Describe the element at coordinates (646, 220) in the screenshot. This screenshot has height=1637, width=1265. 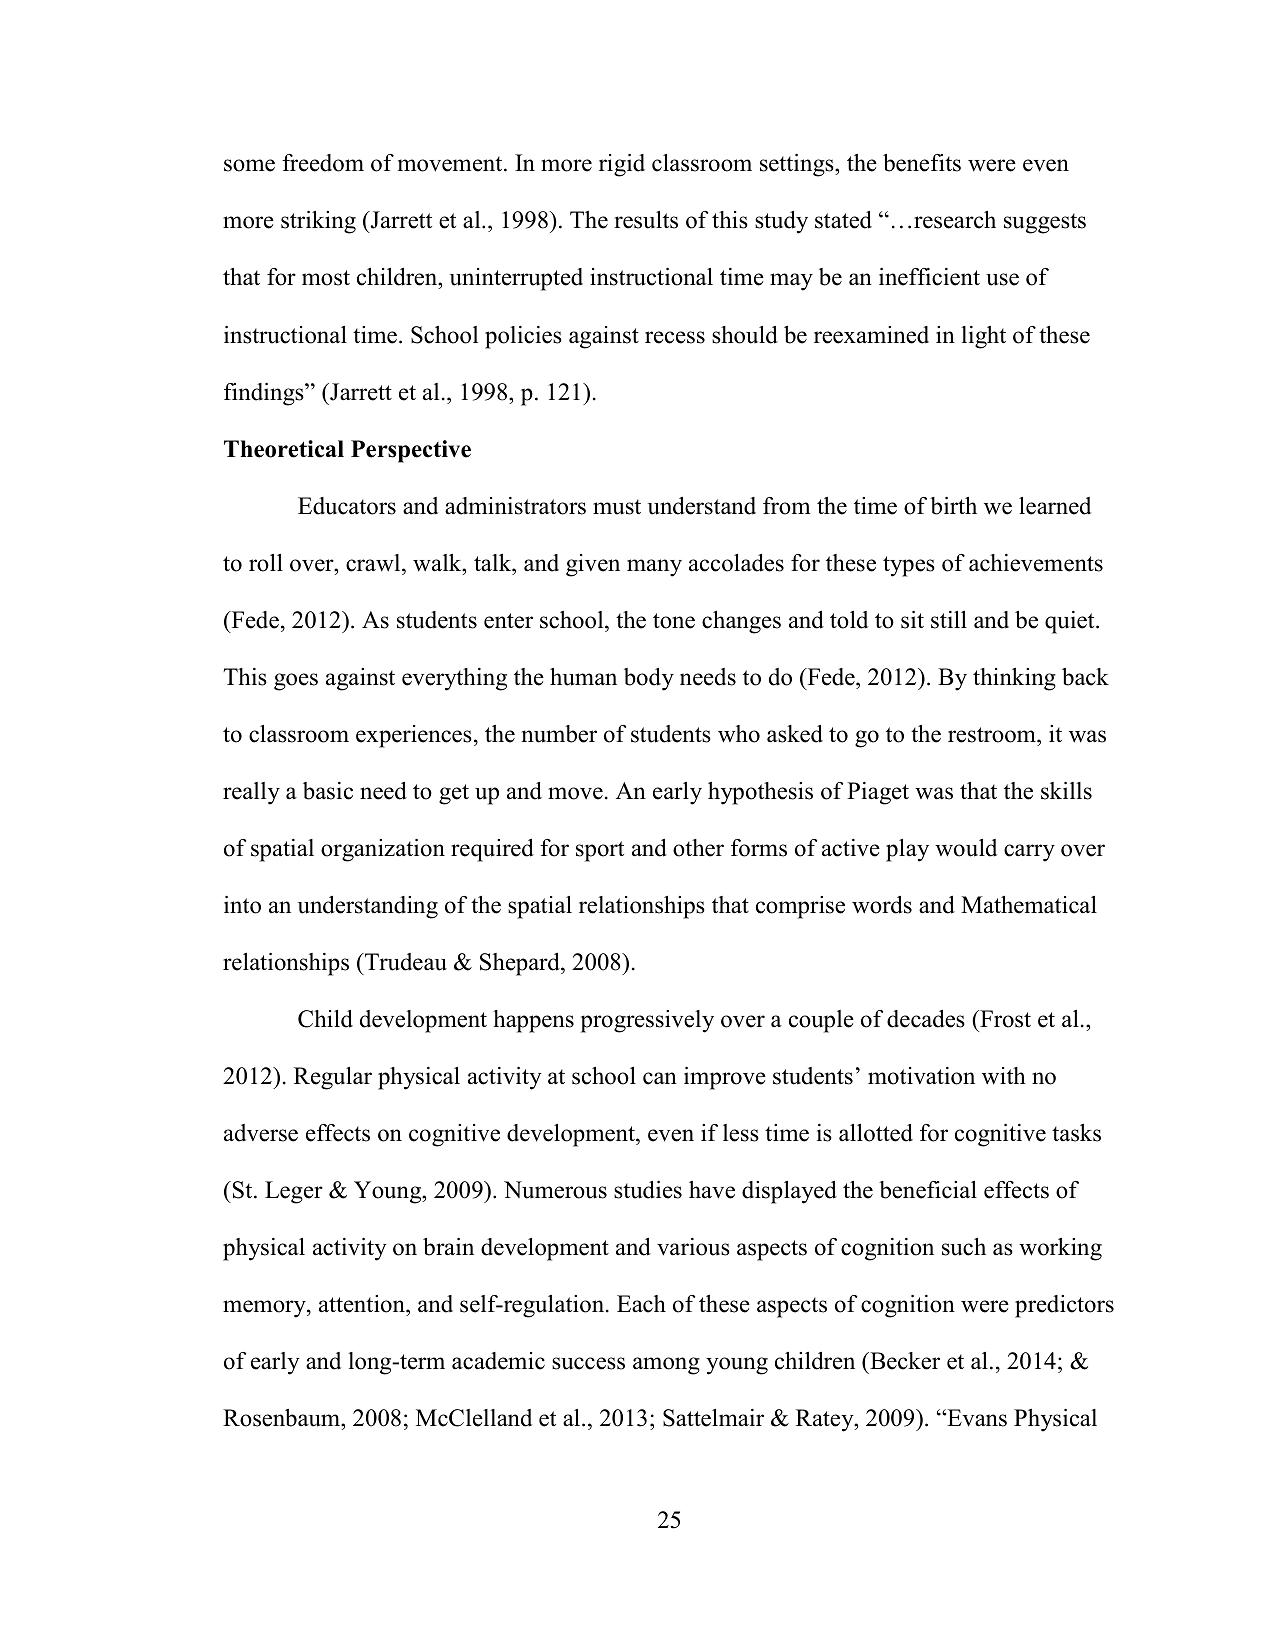
I see `results` at that location.
